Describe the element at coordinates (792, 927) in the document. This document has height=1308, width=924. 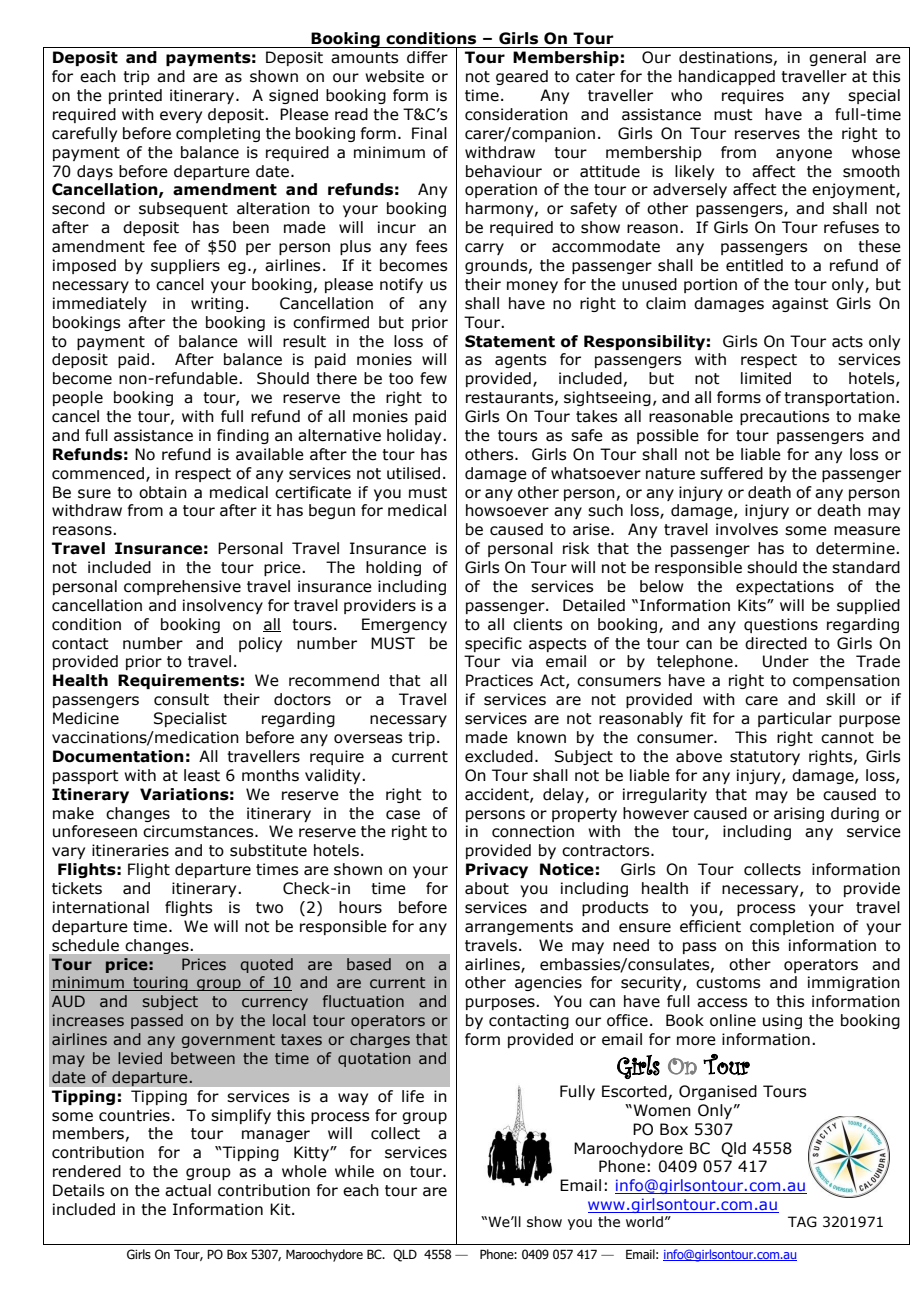
I see `completion` at that location.
